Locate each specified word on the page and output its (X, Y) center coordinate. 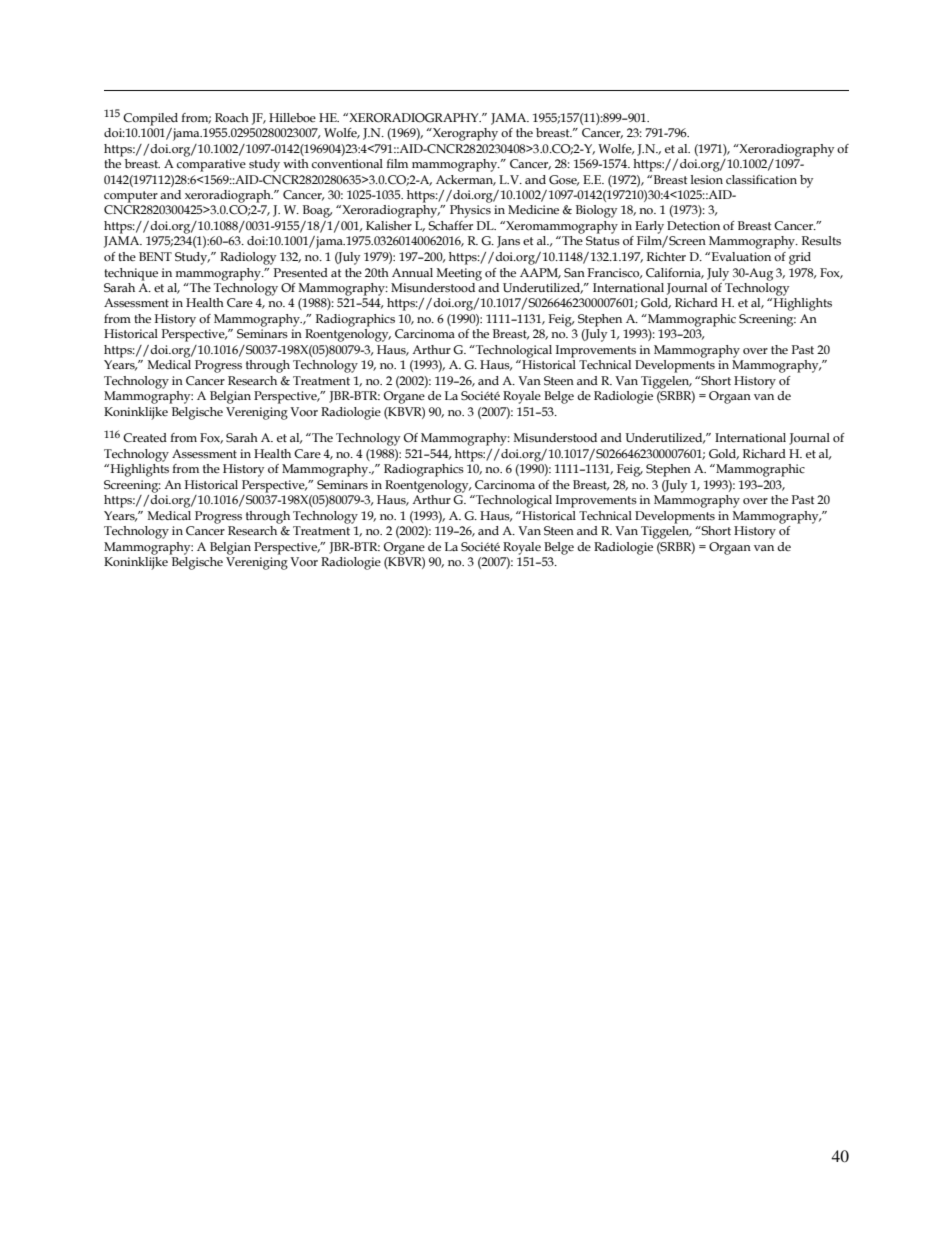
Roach (232, 117)
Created (145, 438)
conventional (347, 164)
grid (800, 258)
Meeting (459, 274)
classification (761, 180)
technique (131, 274)
